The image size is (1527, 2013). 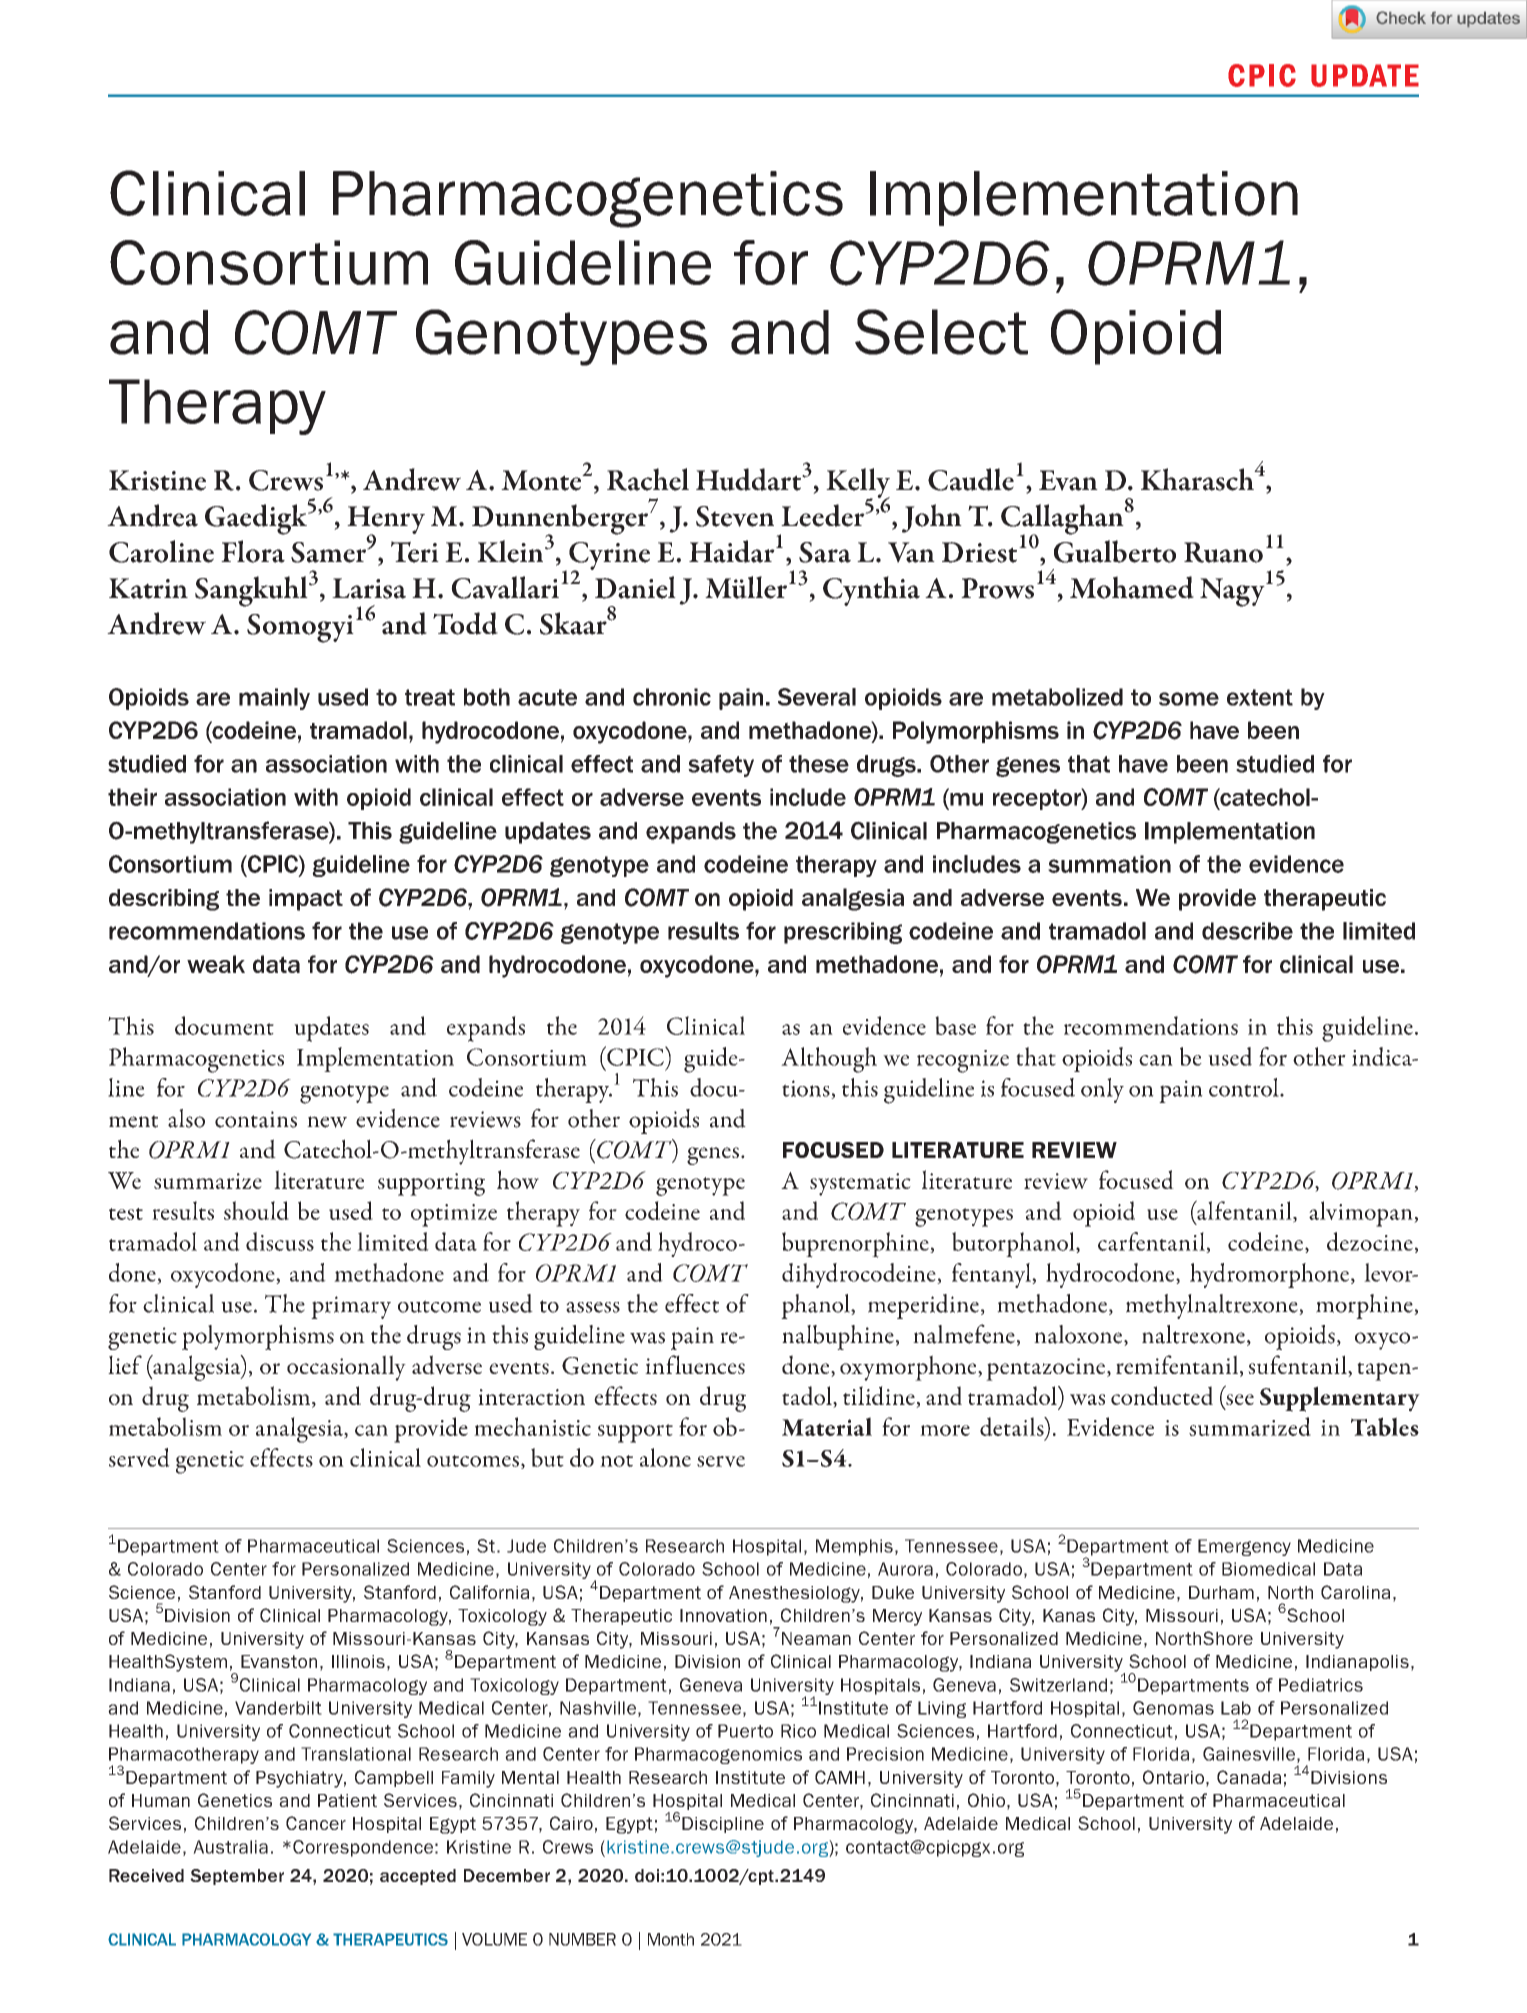 I want to click on describe, so click(x=1247, y=931).
